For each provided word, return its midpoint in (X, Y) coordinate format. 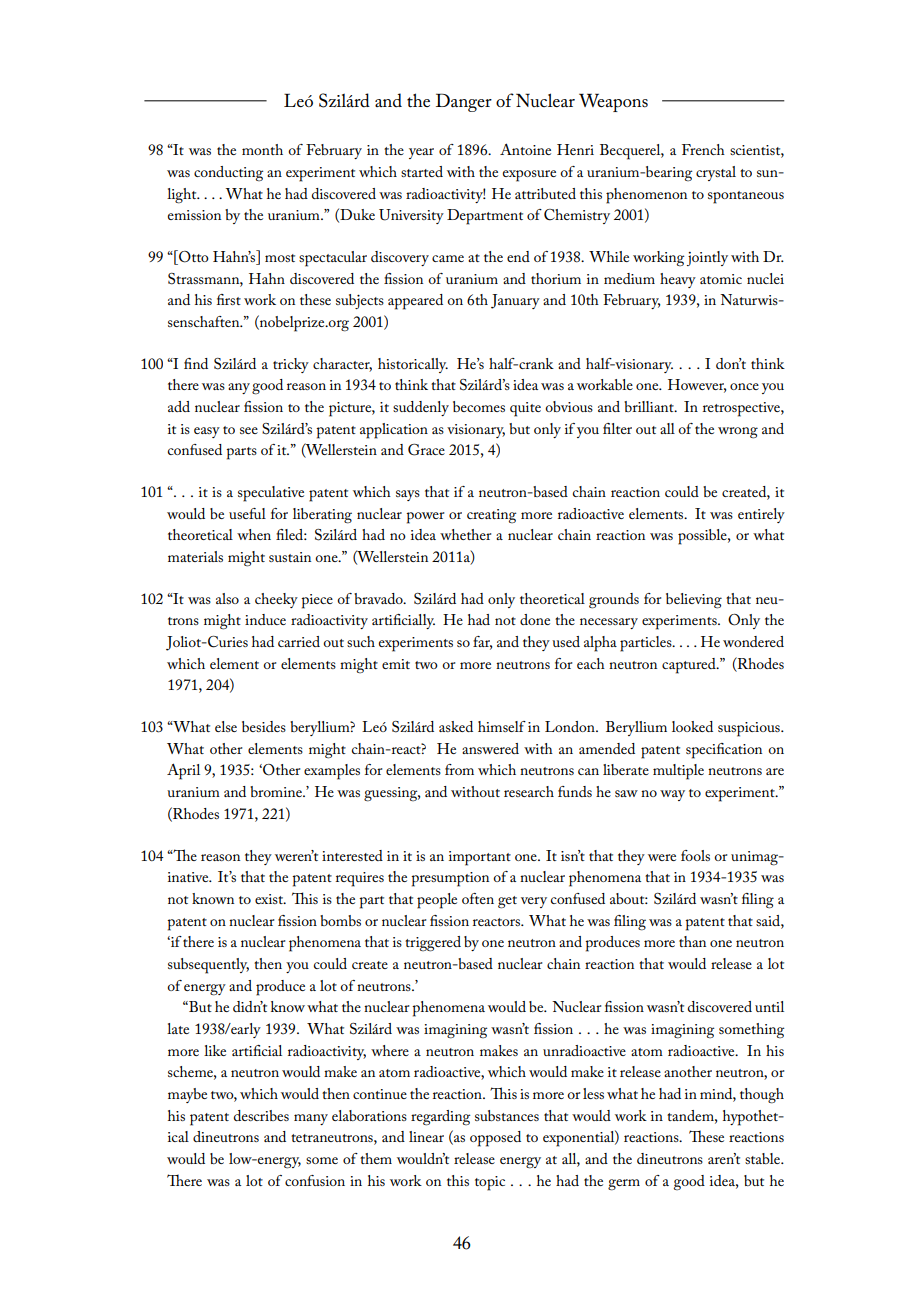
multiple (678, 772)
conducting (228, 173)
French (703, 149)
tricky (291, 365)
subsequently (208, 966)
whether (465, 534)
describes (261, 1115)
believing (694, 601)
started (422, 171)
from (459, 769)
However (697, 386)
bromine (277, 791)
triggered (433, 944)
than (692, 941)
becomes (479, 406)
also (227, 598)
